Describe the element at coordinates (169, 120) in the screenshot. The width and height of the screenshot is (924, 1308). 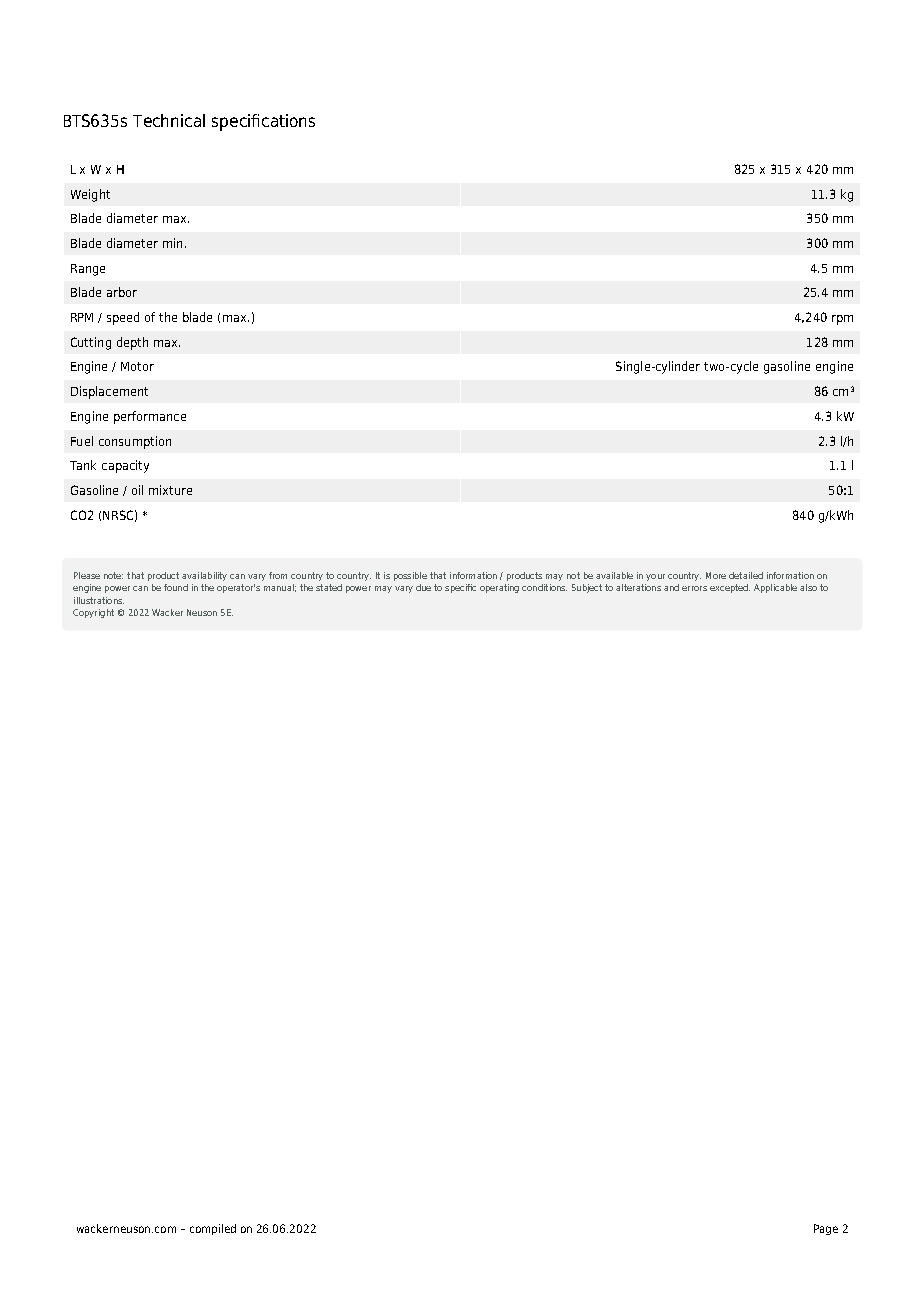
I see `Technical` at that location.
